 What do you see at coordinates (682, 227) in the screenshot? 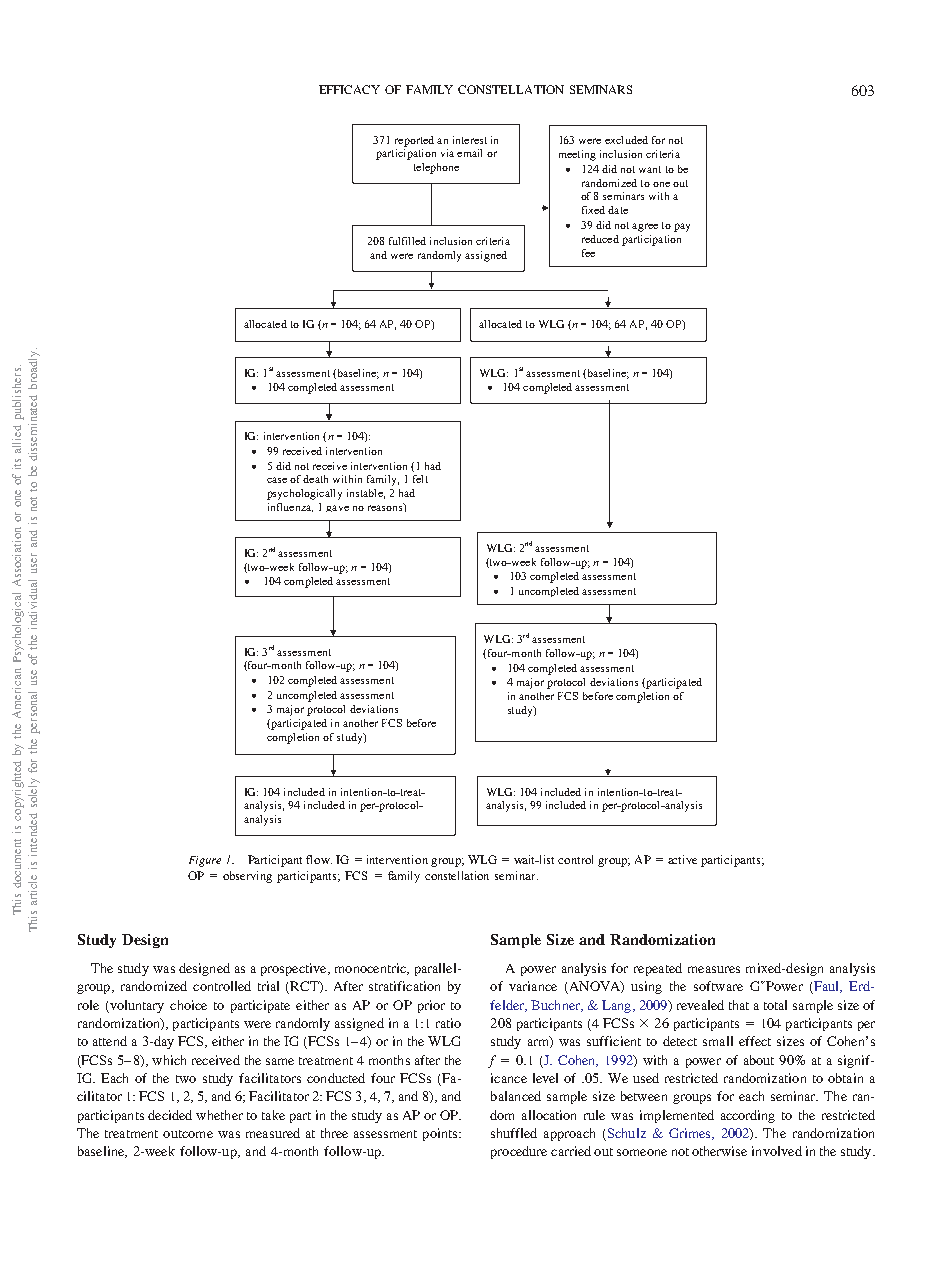
I see `pay` at bounding box center [682, 227].
